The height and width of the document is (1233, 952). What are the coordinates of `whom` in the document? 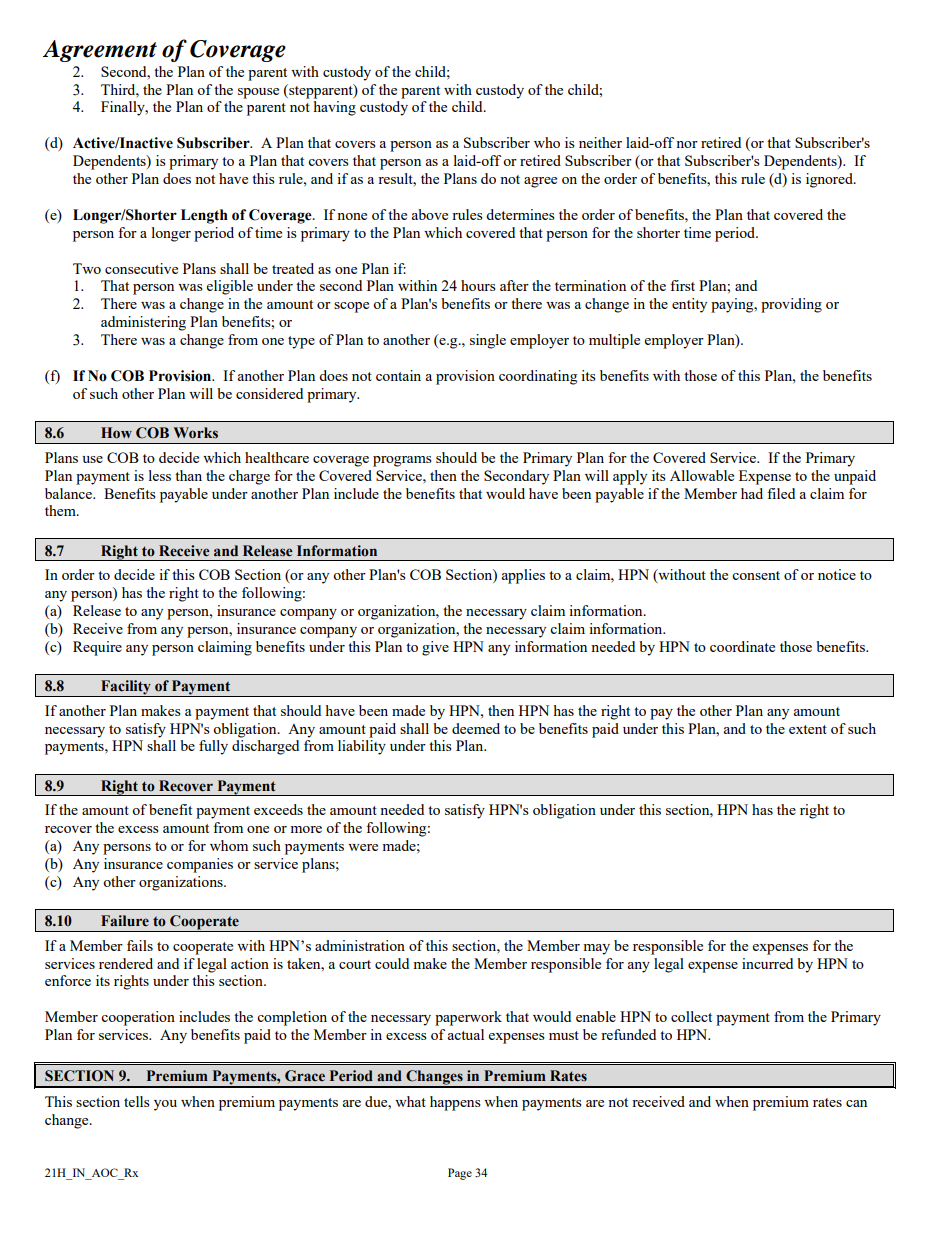 It's located at (229, 845).
